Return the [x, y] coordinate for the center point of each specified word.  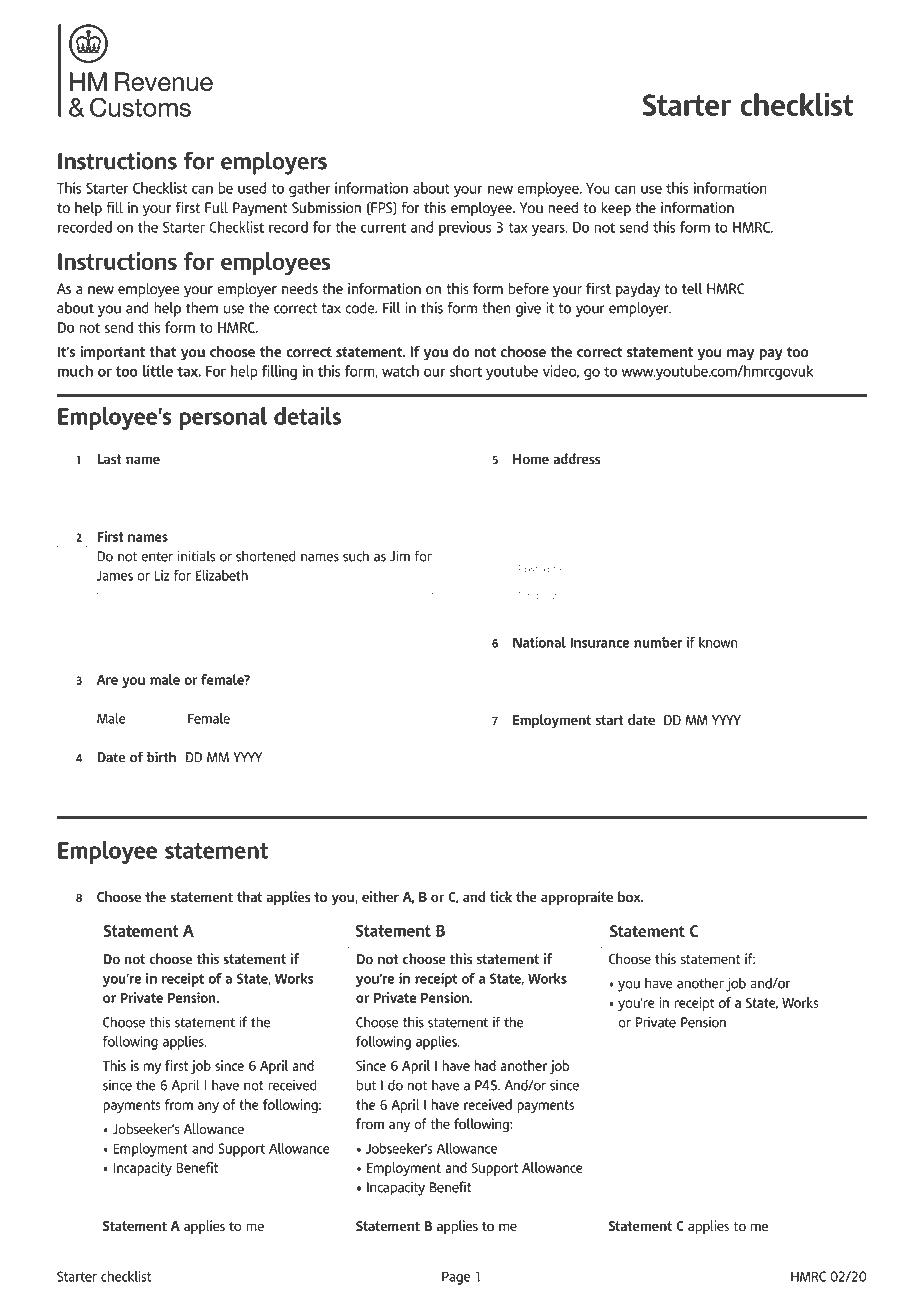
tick [501, 896]
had [485, 1065]
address [576, 458]
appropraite [577, 898]
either [380, 896]
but [366, 1085]
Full [216, 207]
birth [161, 757]
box [630, 896]
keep [616, 209]
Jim [400, 556]
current [383, 227]
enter [157, 557]
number [658, 642]
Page [456, 1278]
